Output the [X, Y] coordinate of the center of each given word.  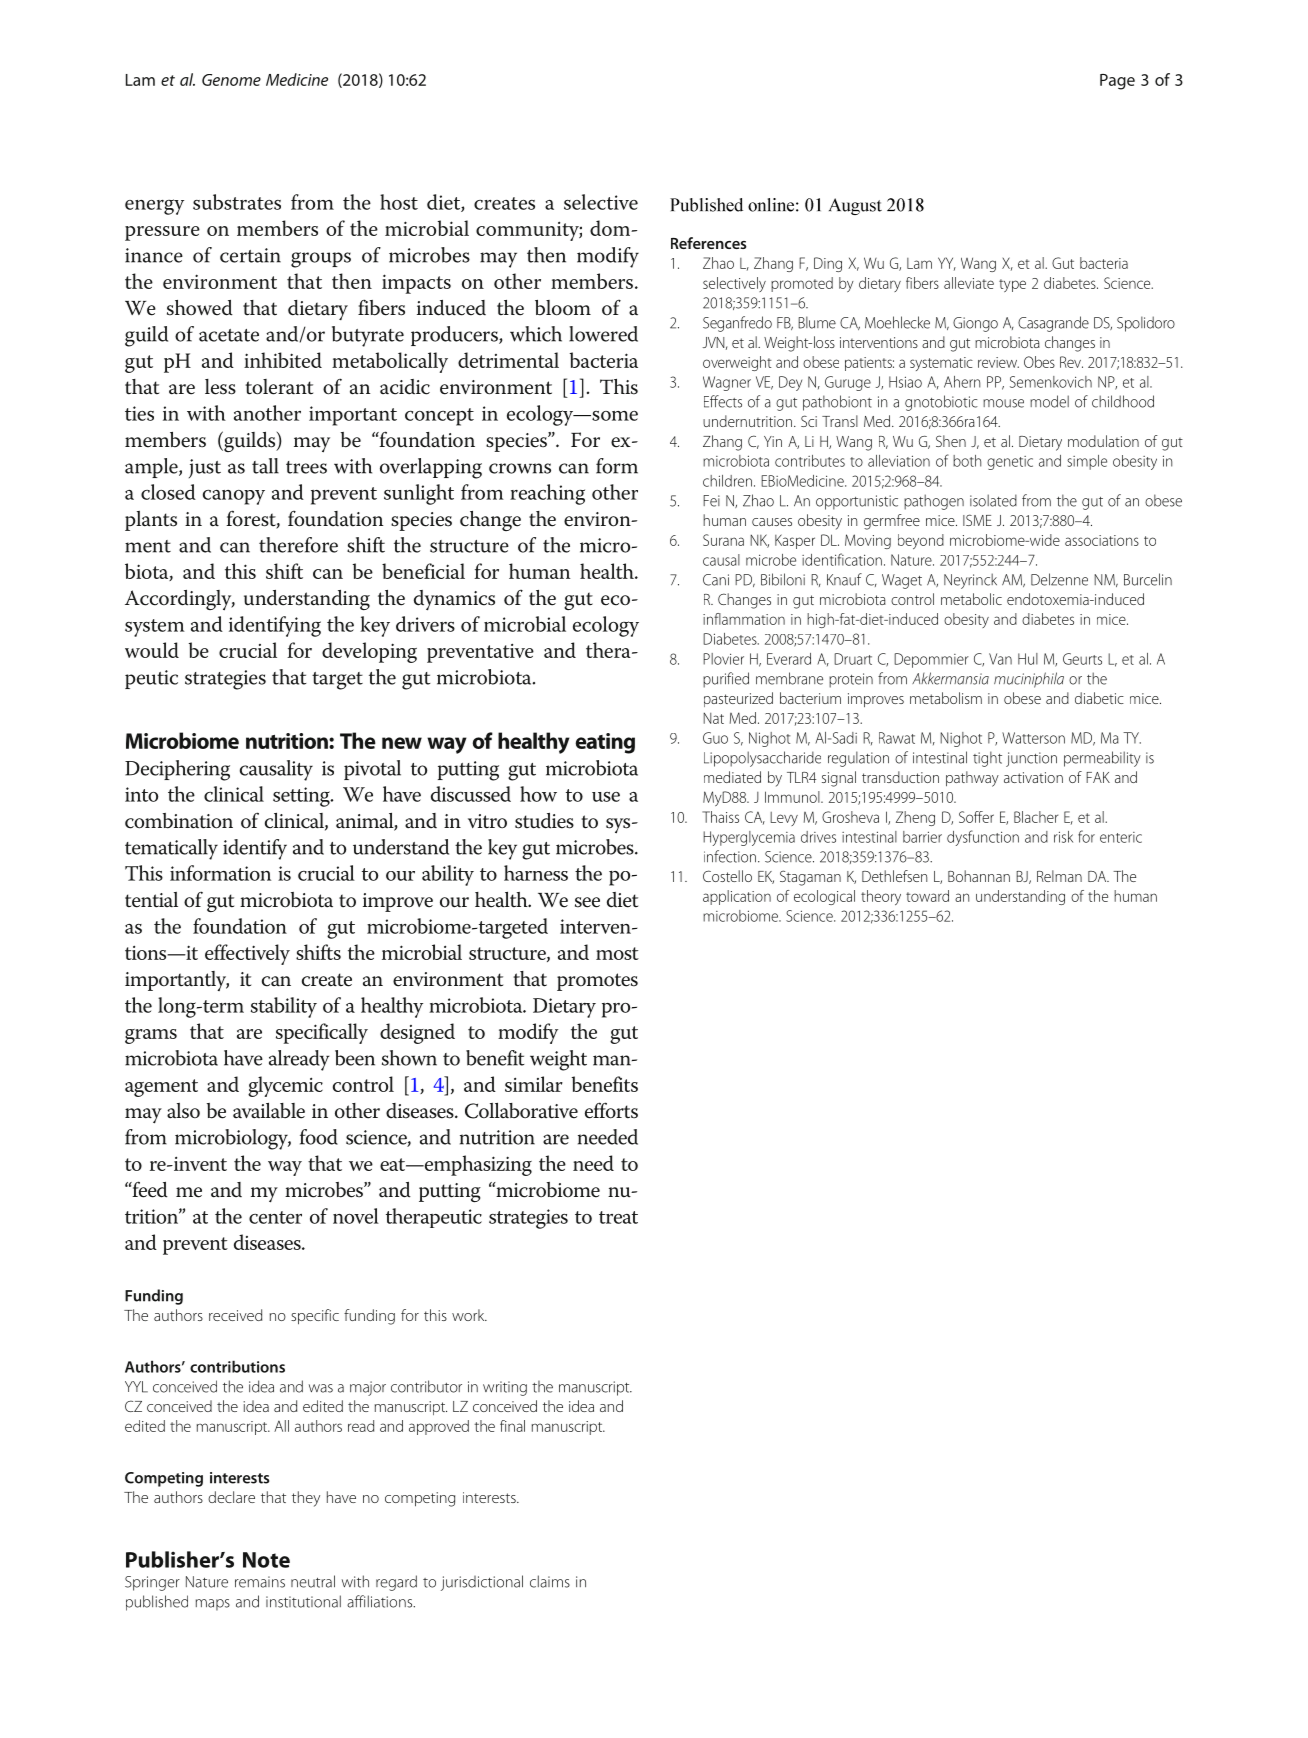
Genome [231, 80]
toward [927, 896]
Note [266, 1560]
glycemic [285, 1086]
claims [550, 1581]
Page [1117, 82]
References [709, 243]
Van [1000, 659]
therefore [298, 545]
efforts [611, 1110]
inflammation [744, 619]
